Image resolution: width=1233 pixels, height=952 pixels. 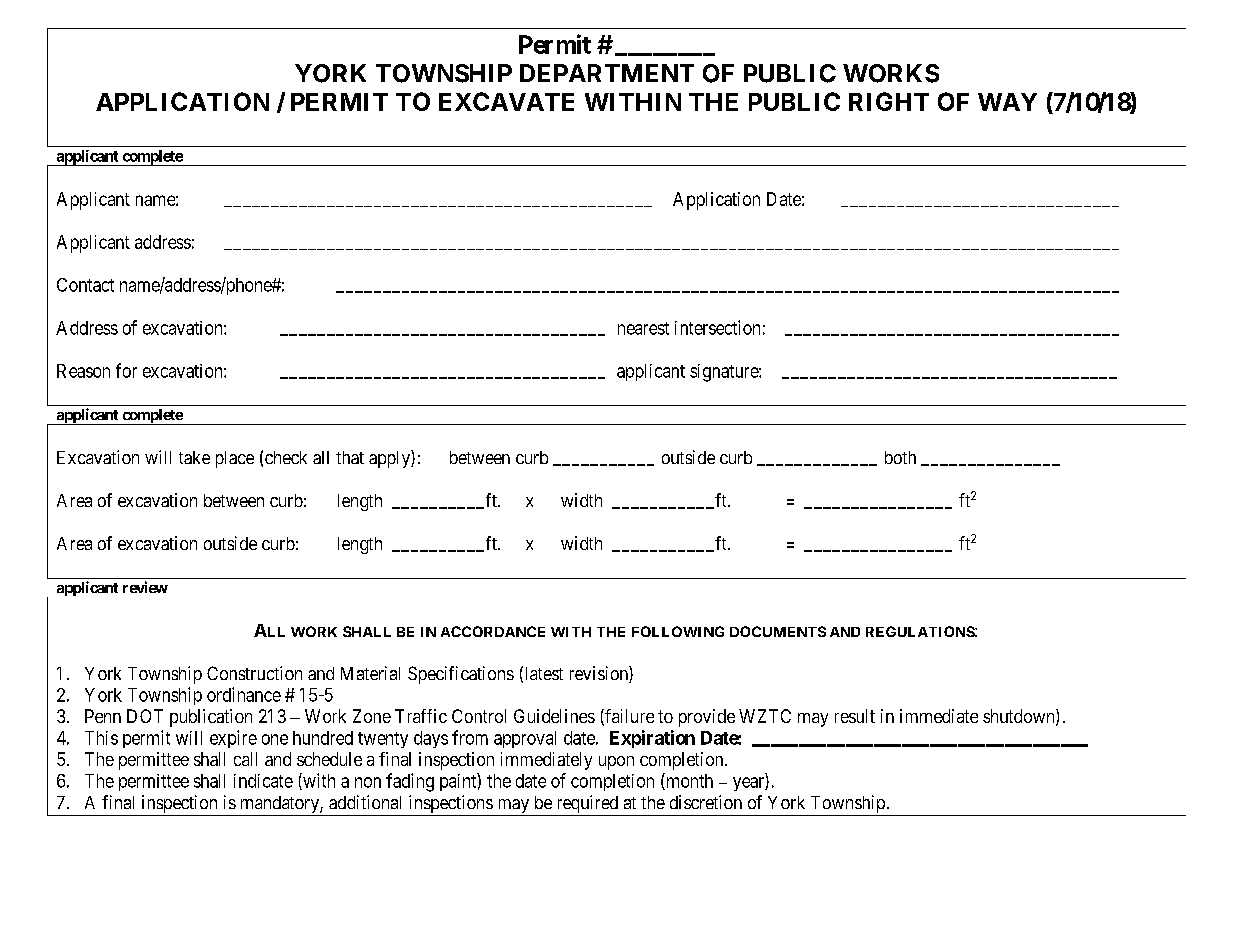 What do you see at coordinates (607, 73) in the screenshot?
I see `DEPARTMENT` at bounding box center [607, 73].
